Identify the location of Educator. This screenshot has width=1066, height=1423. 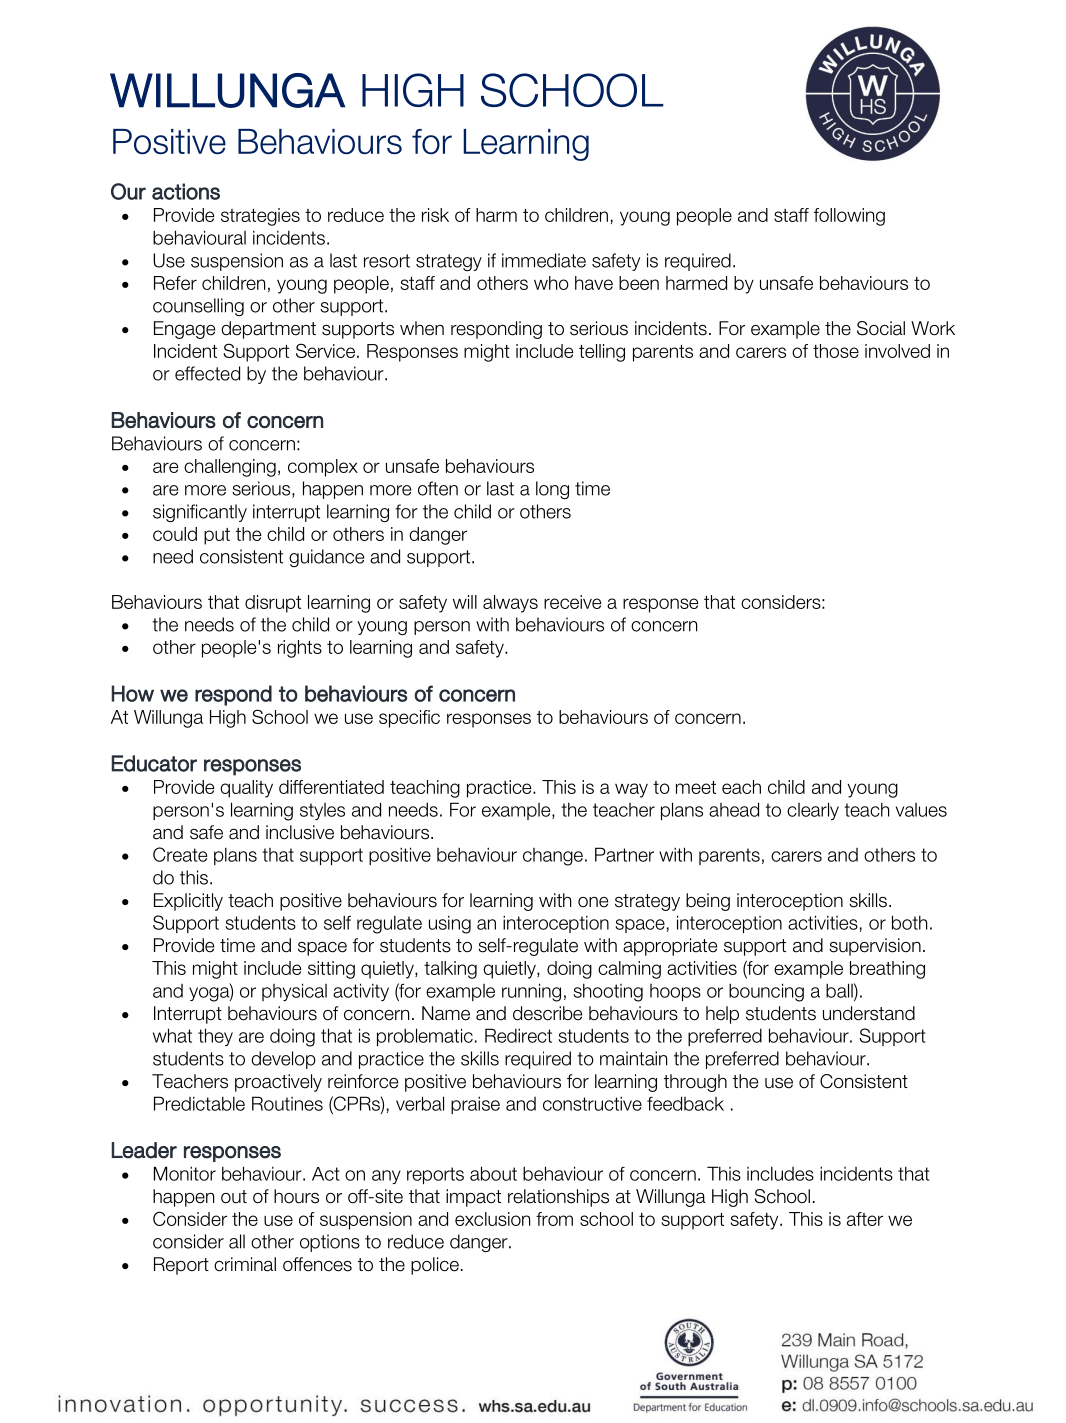
(154, 763).
